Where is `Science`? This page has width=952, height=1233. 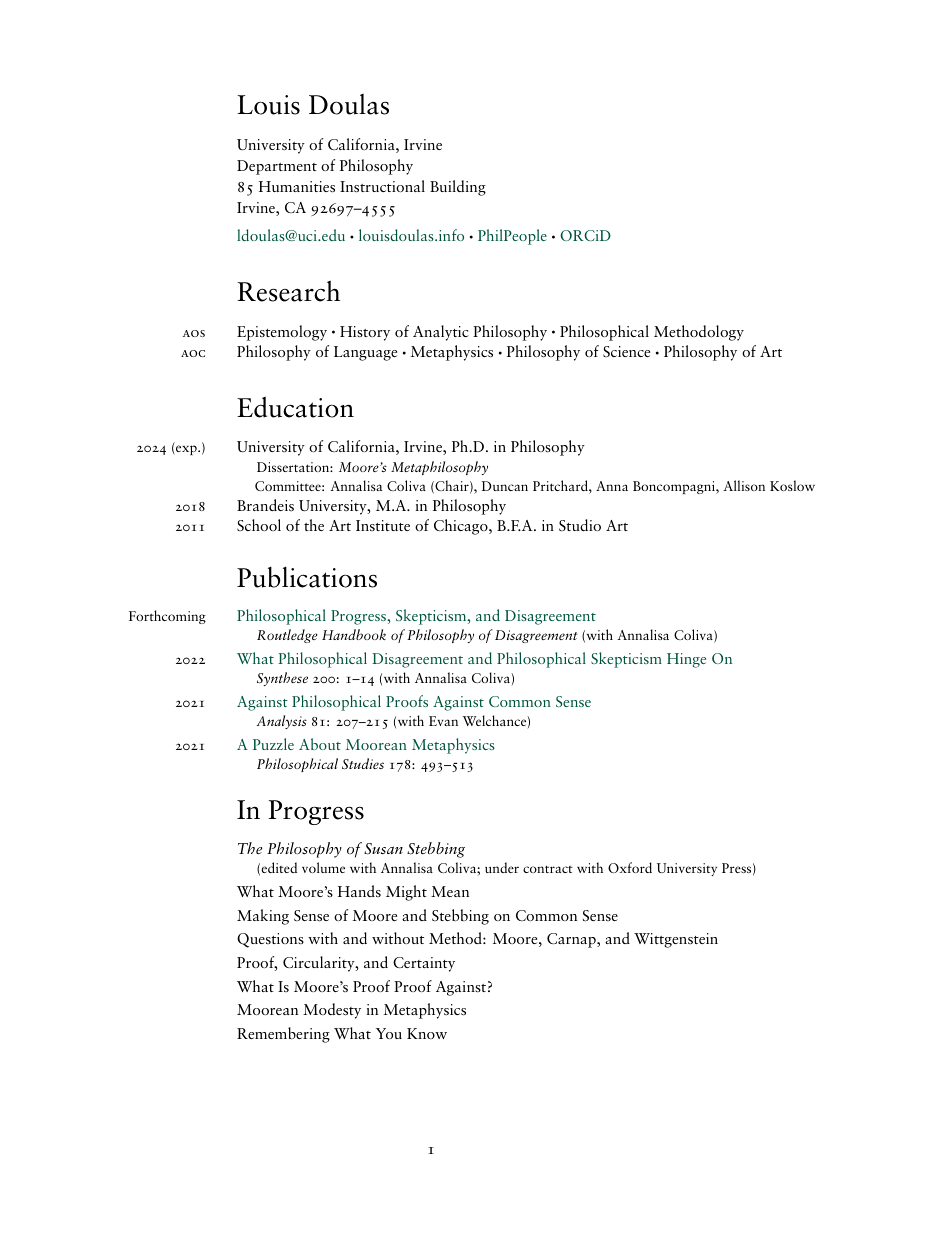
Science is located at coordinates (626, 351).
